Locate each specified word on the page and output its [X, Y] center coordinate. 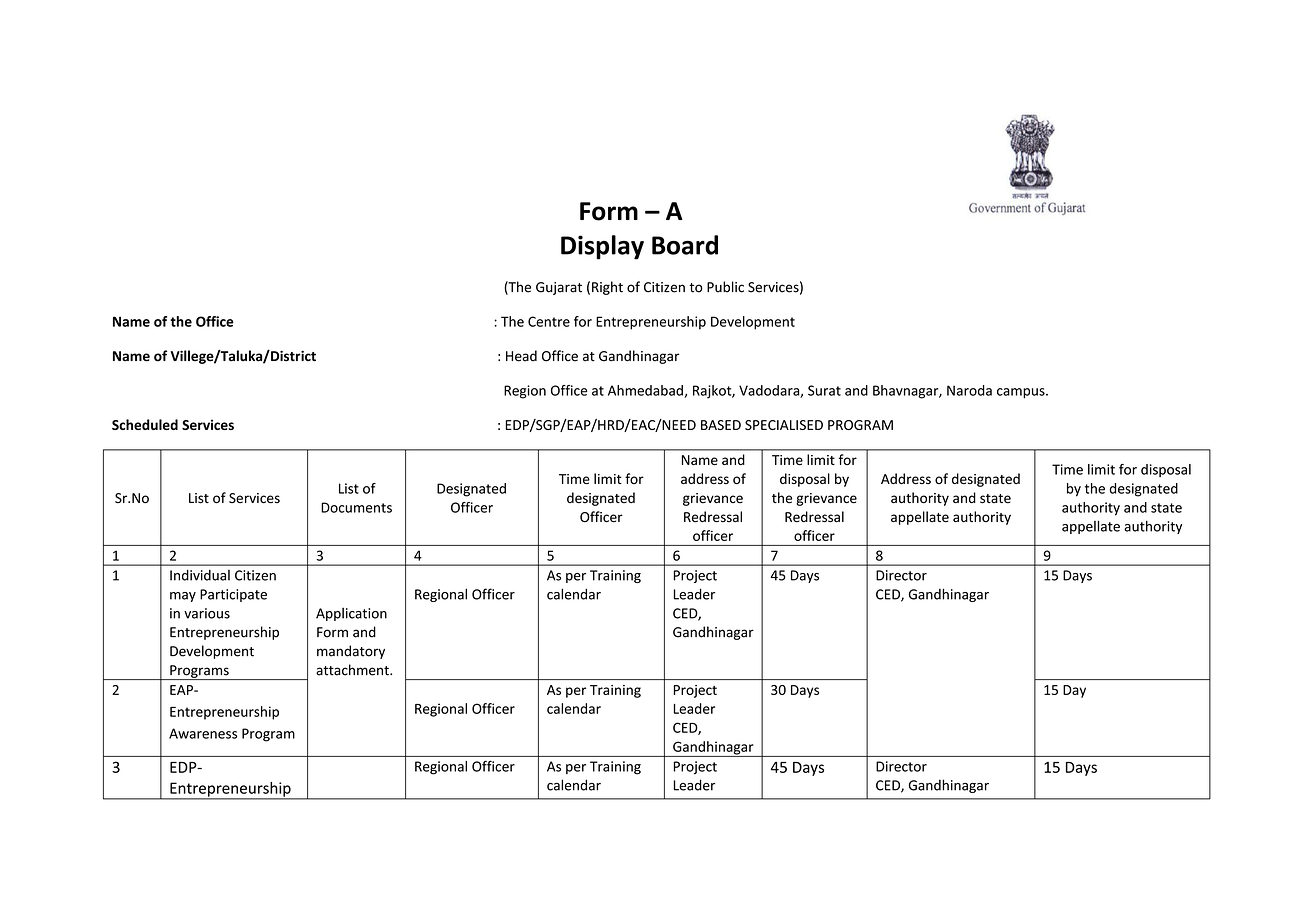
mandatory [351, 652]
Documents [356, 507]
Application [351, 614]
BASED [721, 425]
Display [602, 247]
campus [1022, 393]
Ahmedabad [646, 391]
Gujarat [559, 288]
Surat [824, 390]
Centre [549, 321]
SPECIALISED [784, 425]
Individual [200, 575]
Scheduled [145, 424]
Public [725, 287]
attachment [353, 670]
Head [521, 356]
